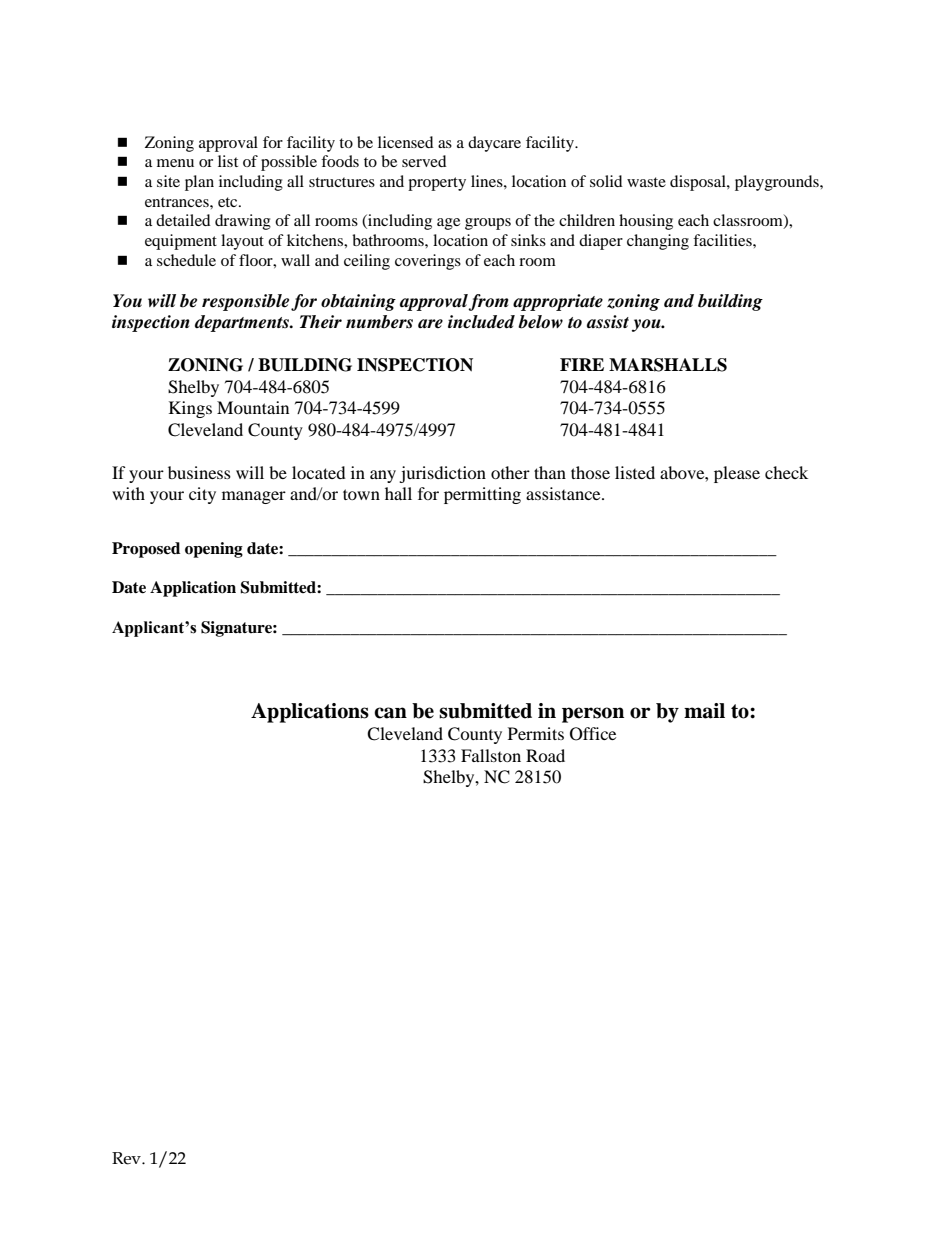 The height and width of the page is (1233, 952). Describe the element at coordinates (442, 474) in the page. I see `jurisdiction` at that location.
